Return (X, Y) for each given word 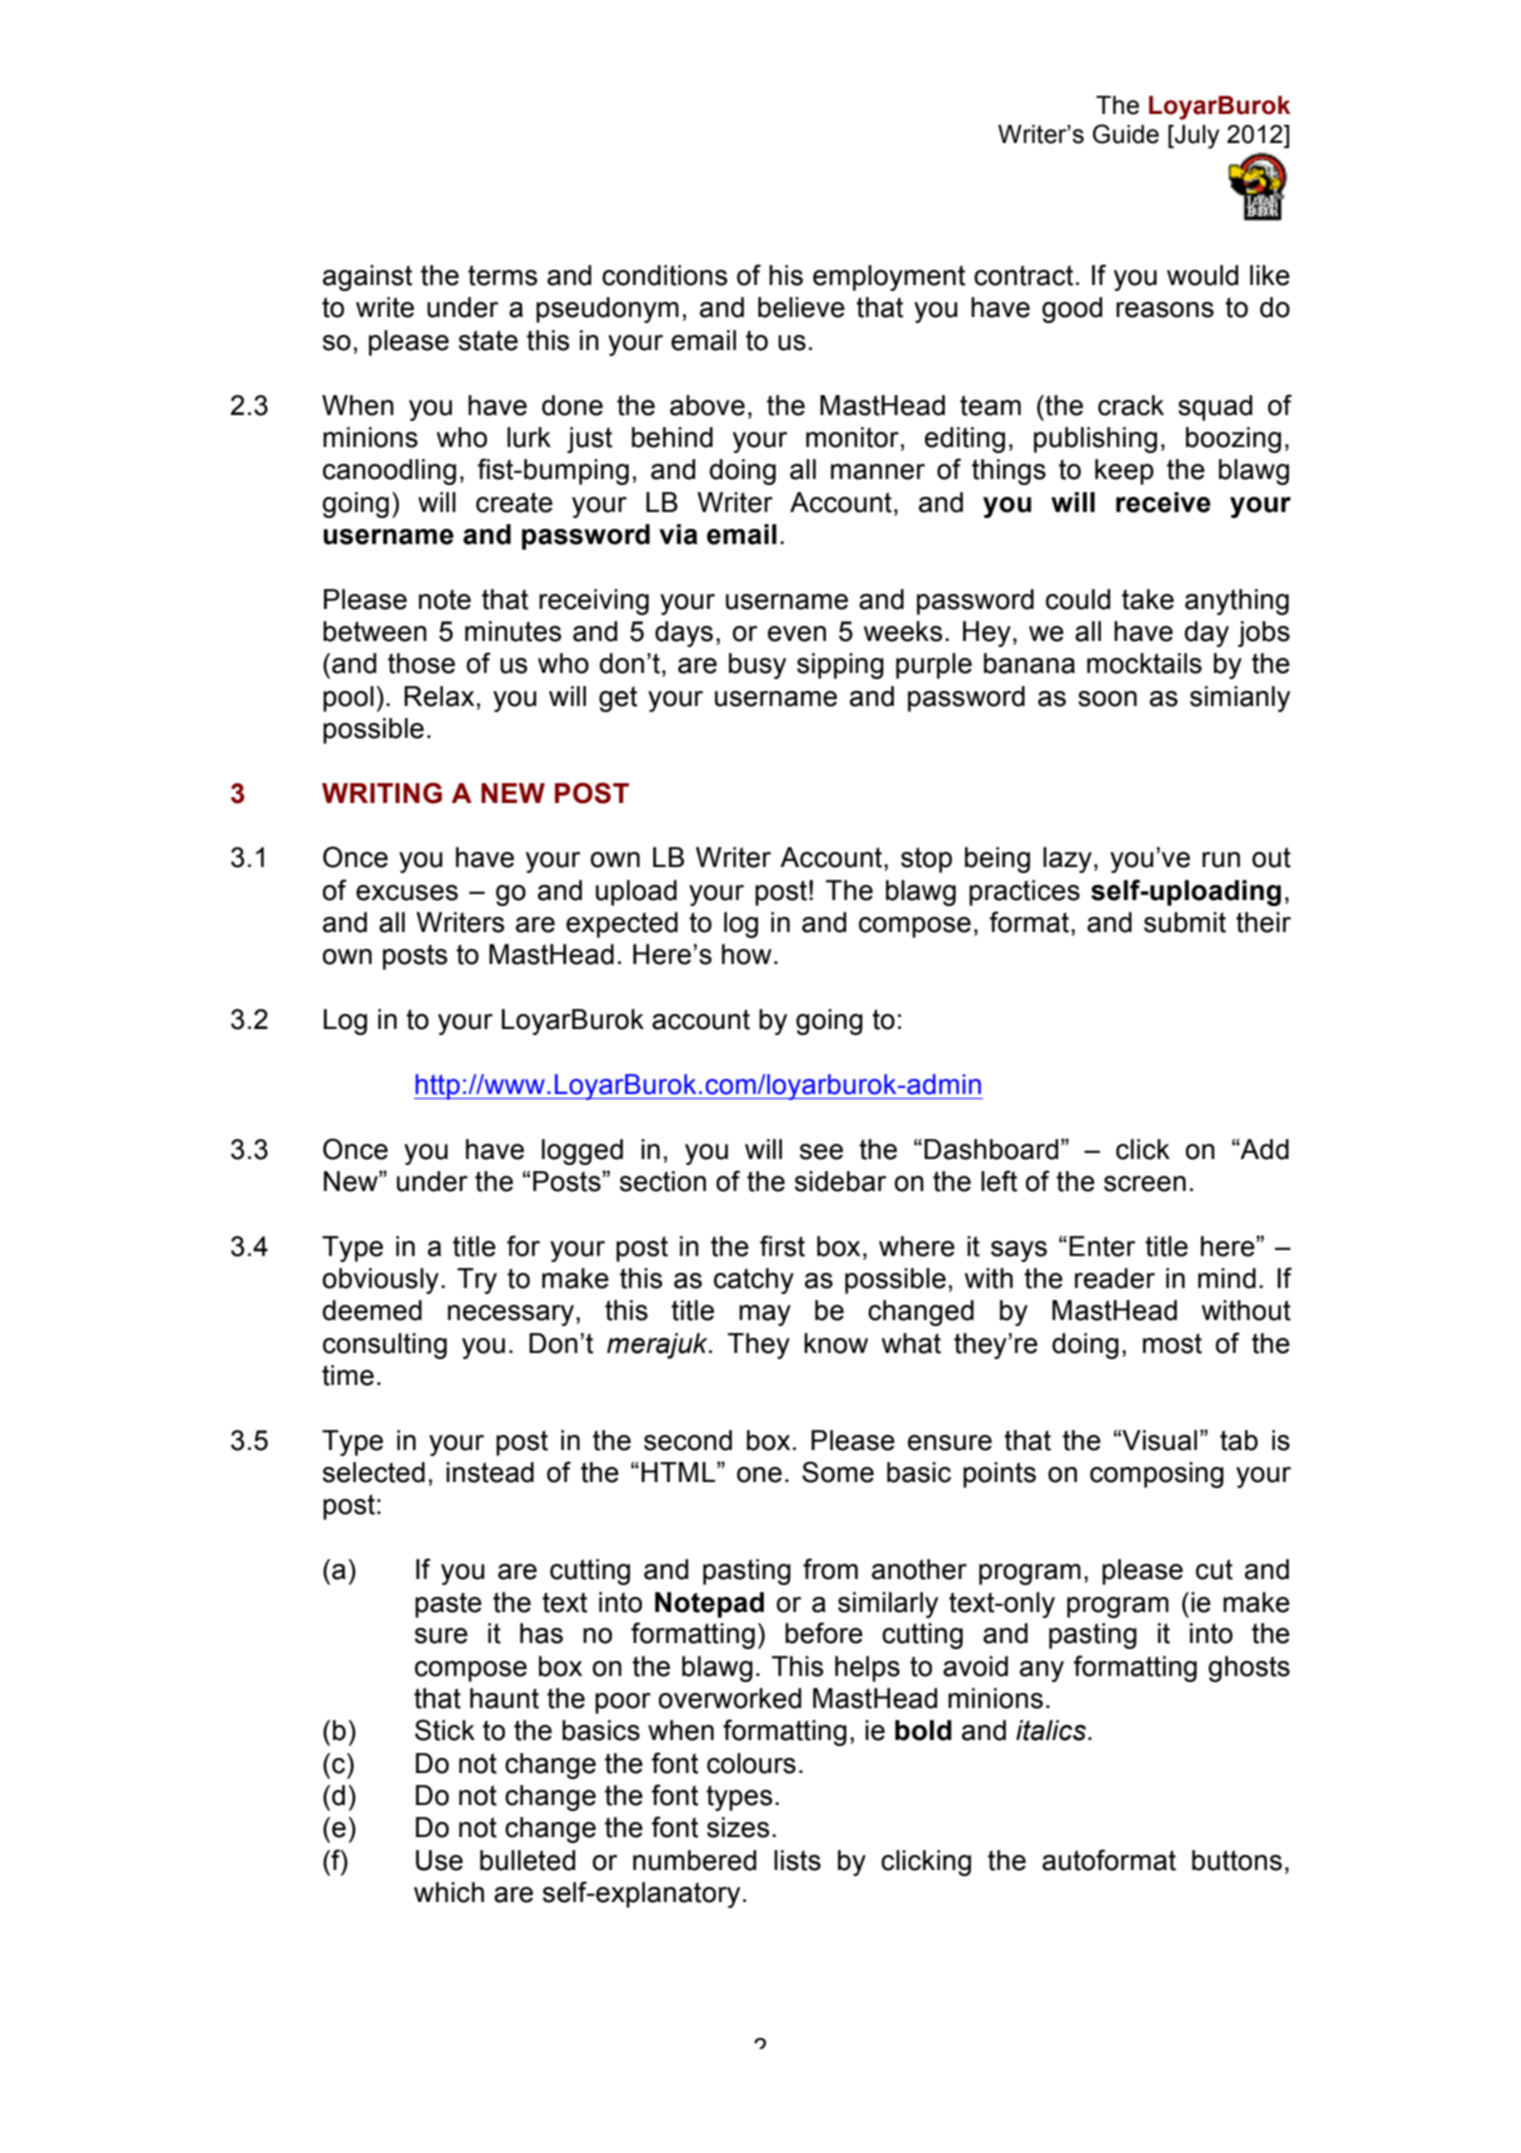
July (1196, 137)
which (449, 1892)
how (747, 954)
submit (1185, 922)
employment (889, 278)
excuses (407, 893)
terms (502, 275)
